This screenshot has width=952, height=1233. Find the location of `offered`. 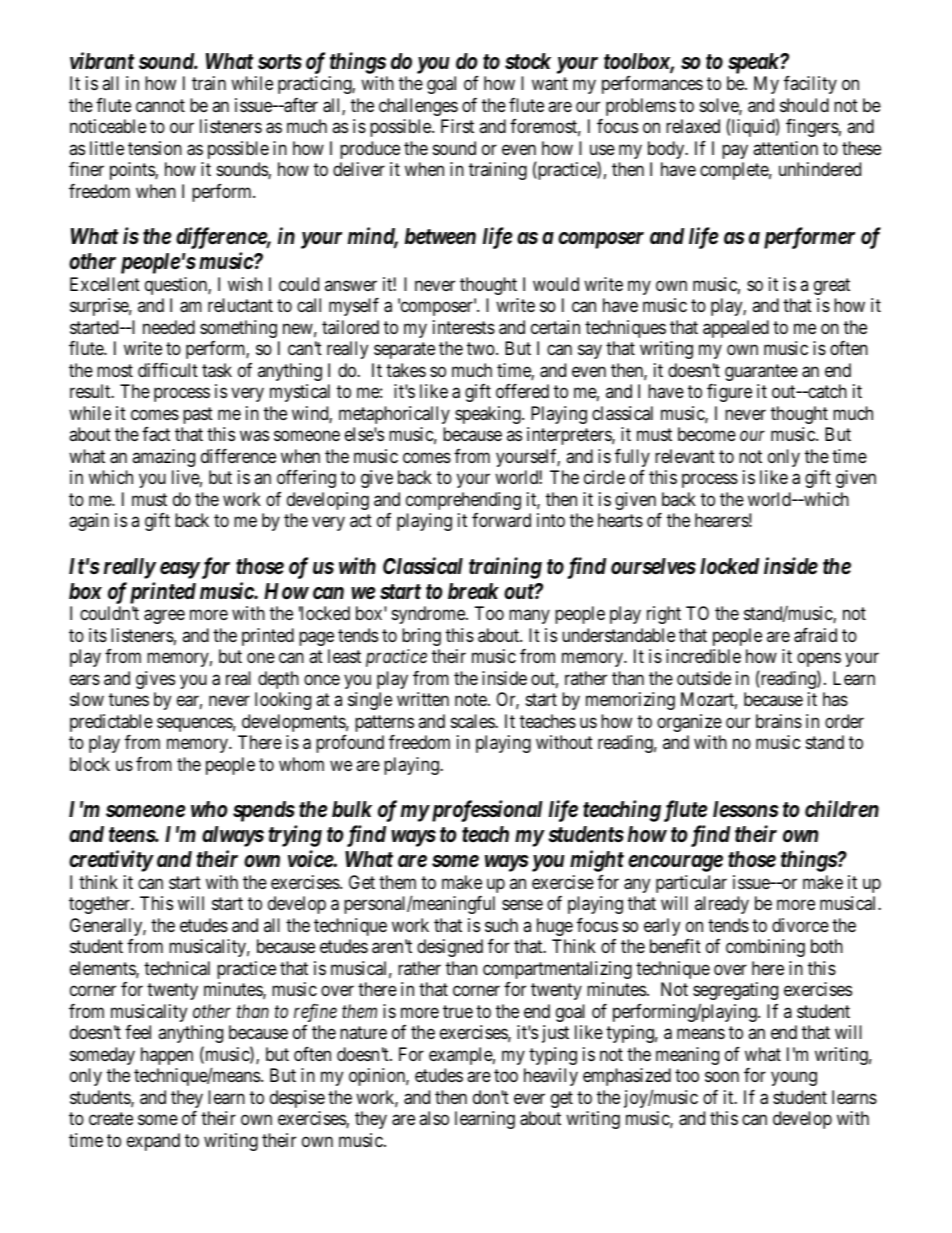

offered is located at coordinates (522, 391).
